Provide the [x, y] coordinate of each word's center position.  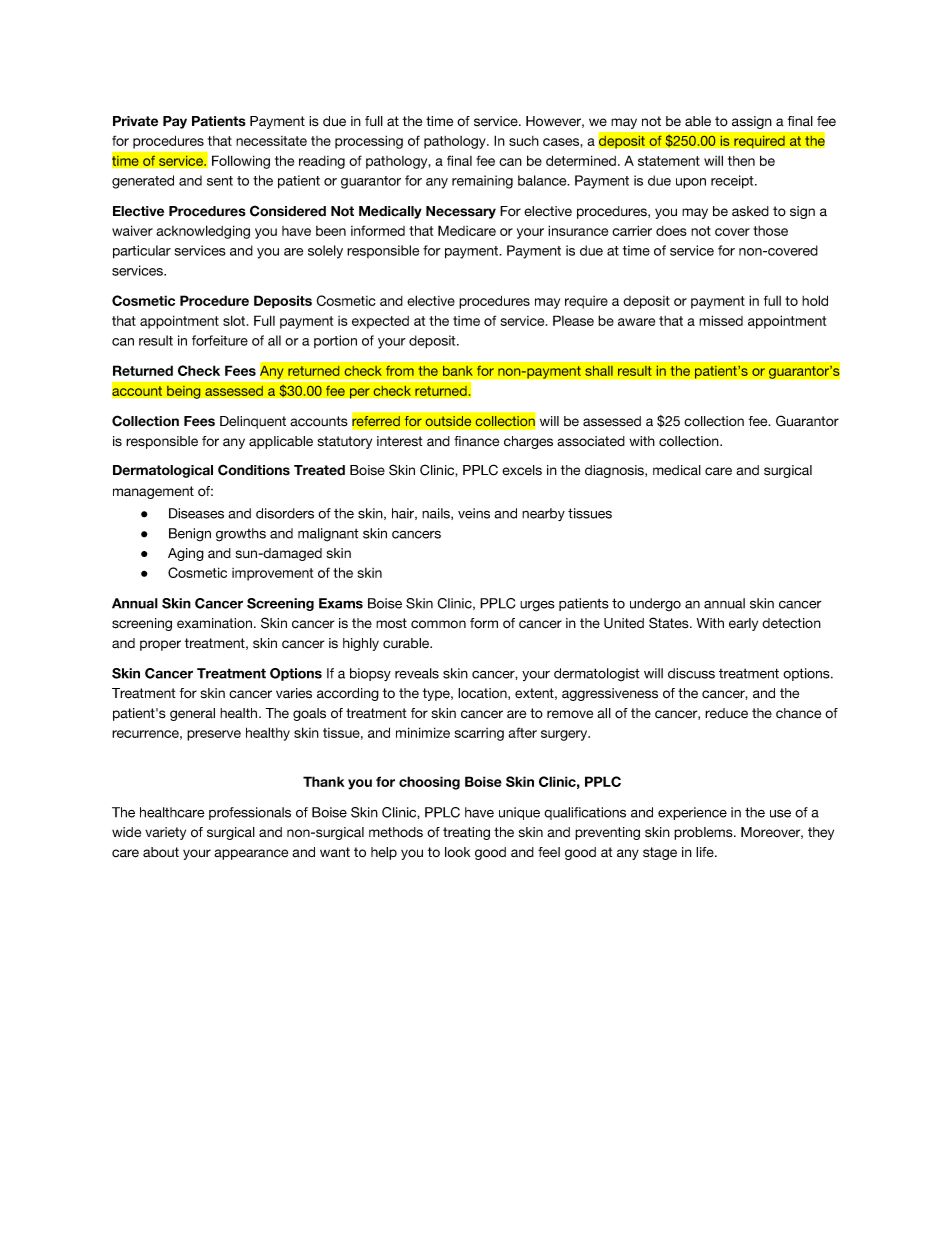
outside [448, 421]
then [741, 161]
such [524, 141]
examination [214, 623]
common [438, 624]
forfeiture [220, 340]
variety [165, 833]
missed [721, 320]
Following [241, 162]
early [743, 624]
